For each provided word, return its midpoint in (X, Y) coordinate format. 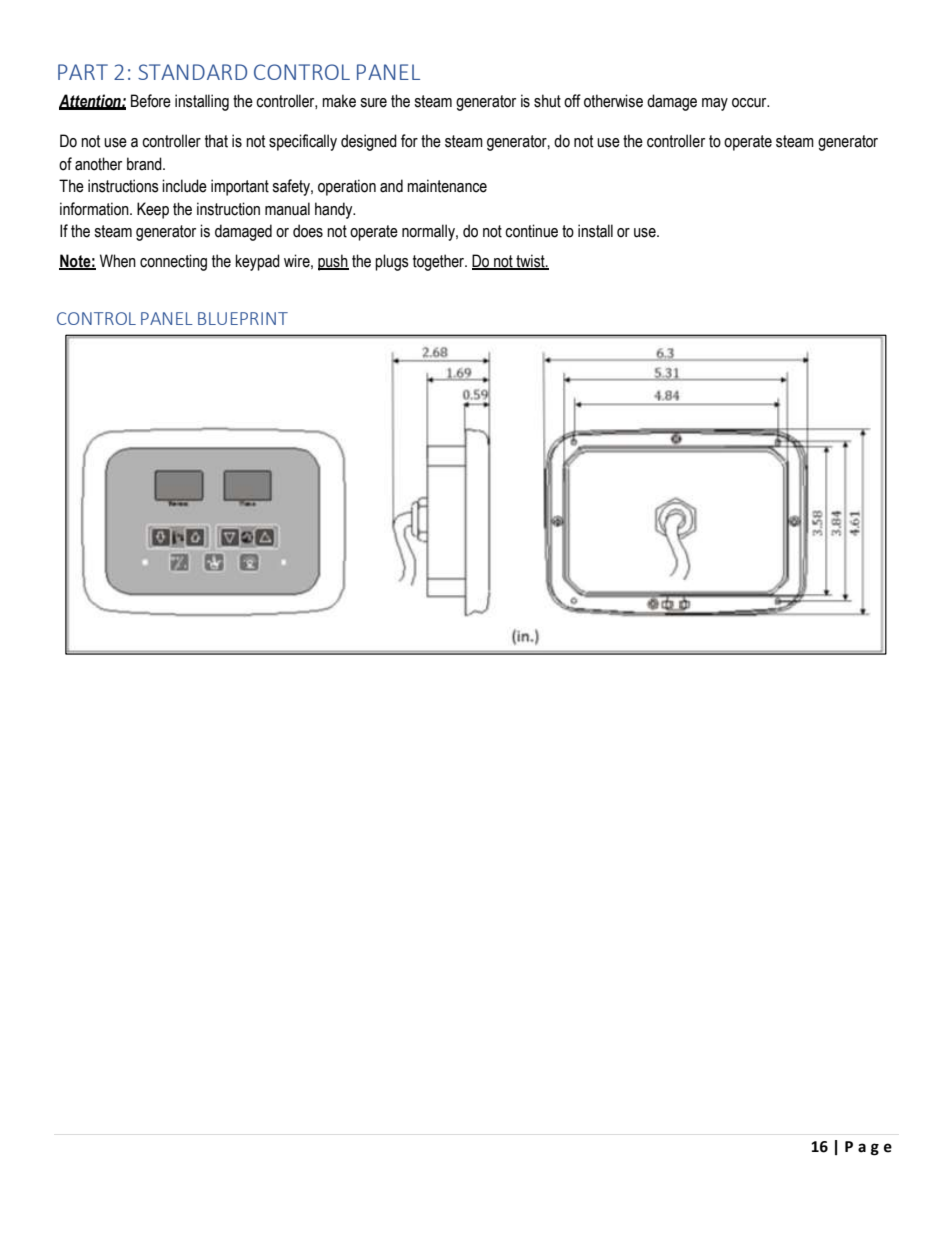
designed (369, 142)
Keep (153, 210)
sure (373, 103)
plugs (392, 262)
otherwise (613, 101)
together (439, 262)
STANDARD (192, 72)
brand (145, 164)
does (308, 231)
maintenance (447, 186)
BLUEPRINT (243, 318)
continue (531, 231)
